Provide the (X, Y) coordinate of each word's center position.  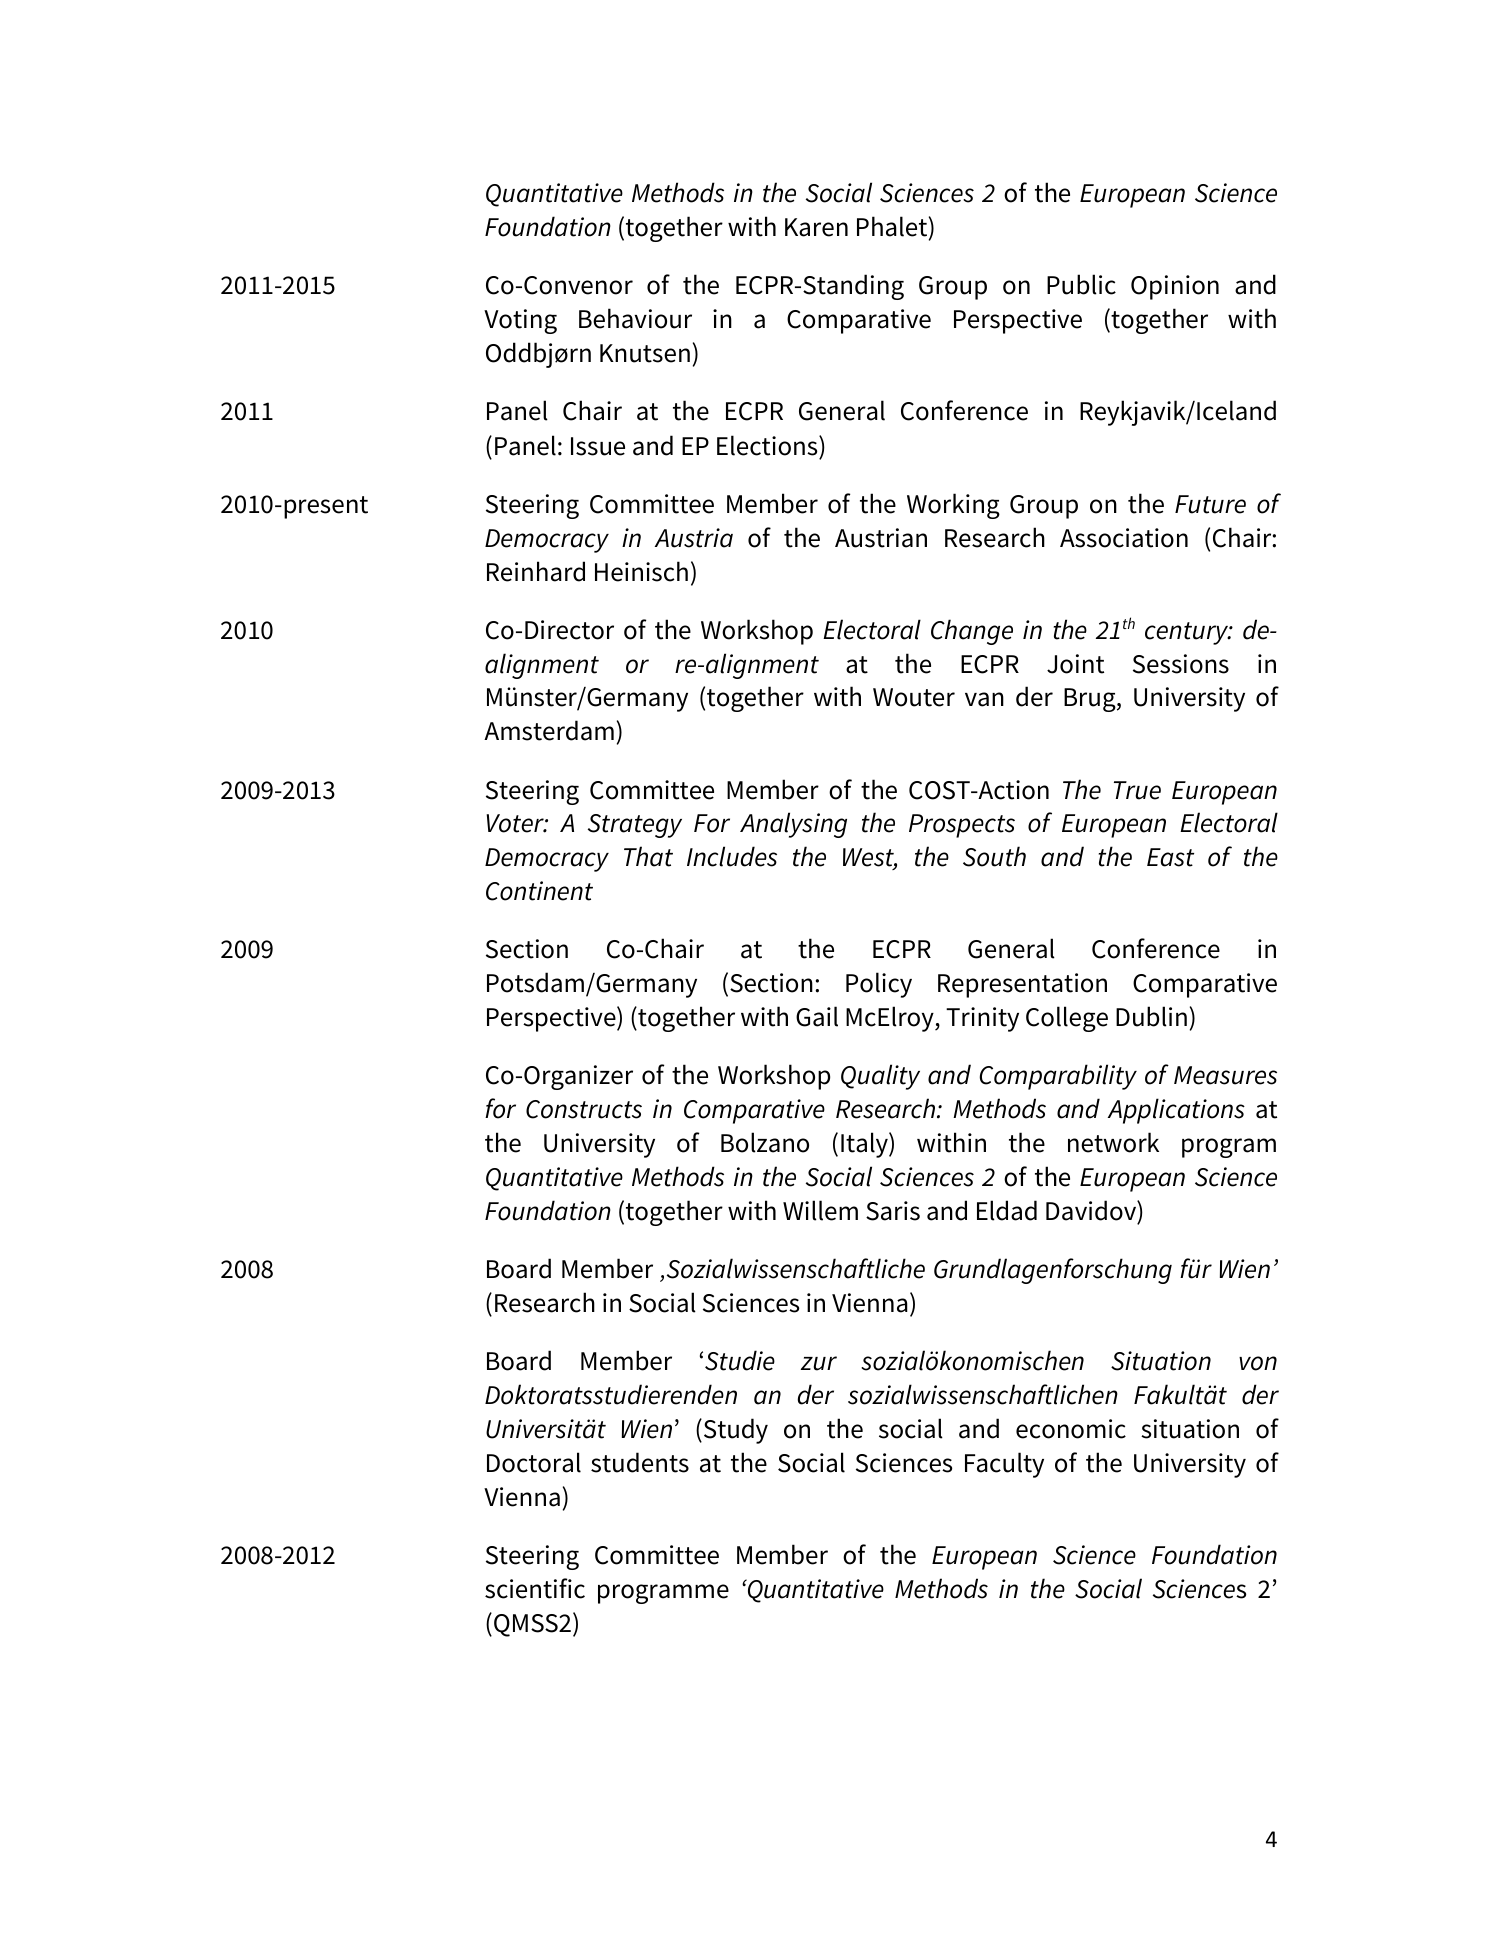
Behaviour (635, 318)
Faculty (1004, 1465)
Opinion (1175, 287)
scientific (535, 1588)
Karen (816, 227)
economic (1071, 1429)
